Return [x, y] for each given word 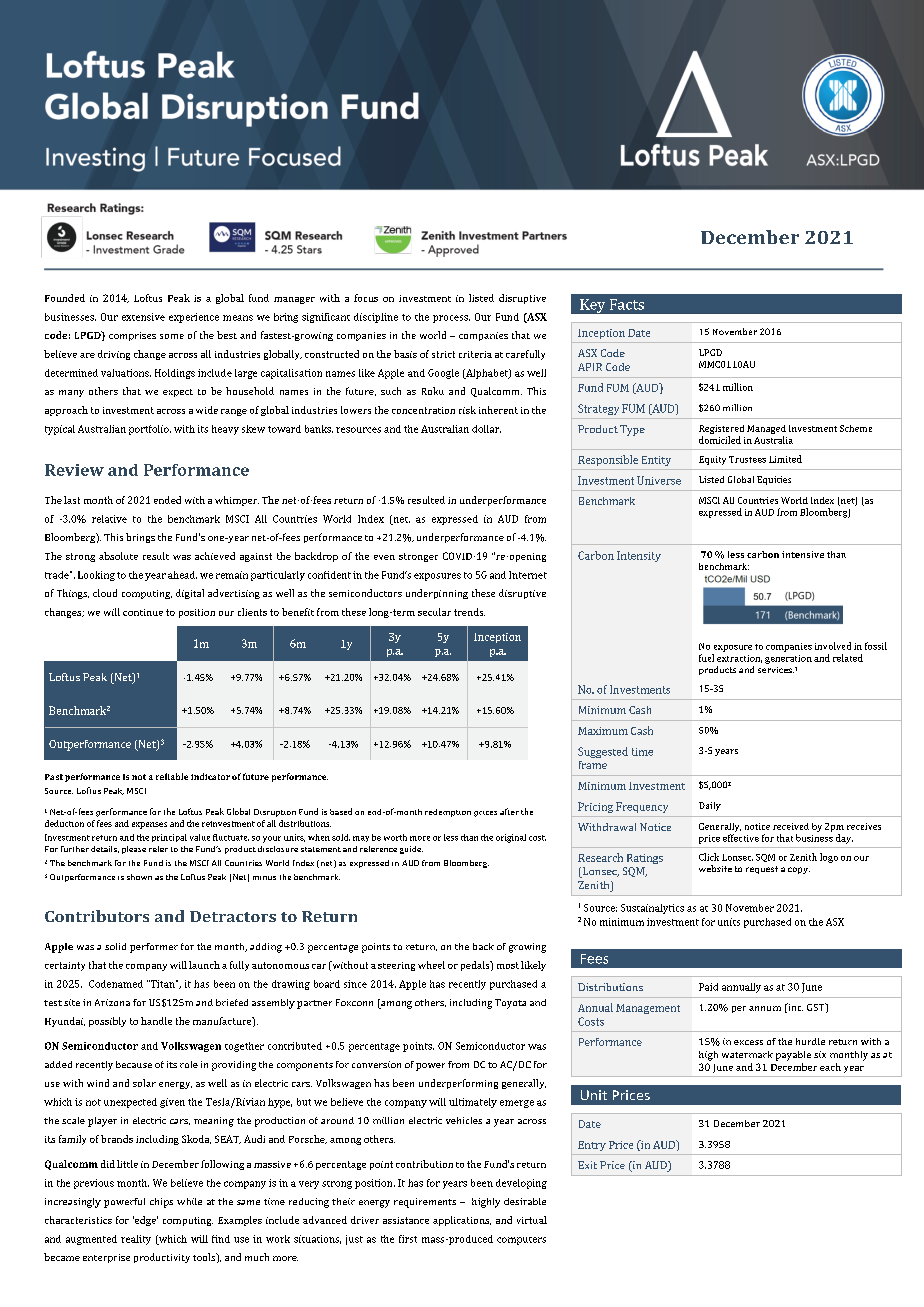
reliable [172, 776]
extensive [143, 317]
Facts [627, 304]
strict [443, 354]
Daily [710, 806]
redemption [448, 813]
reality [136, 1240]
